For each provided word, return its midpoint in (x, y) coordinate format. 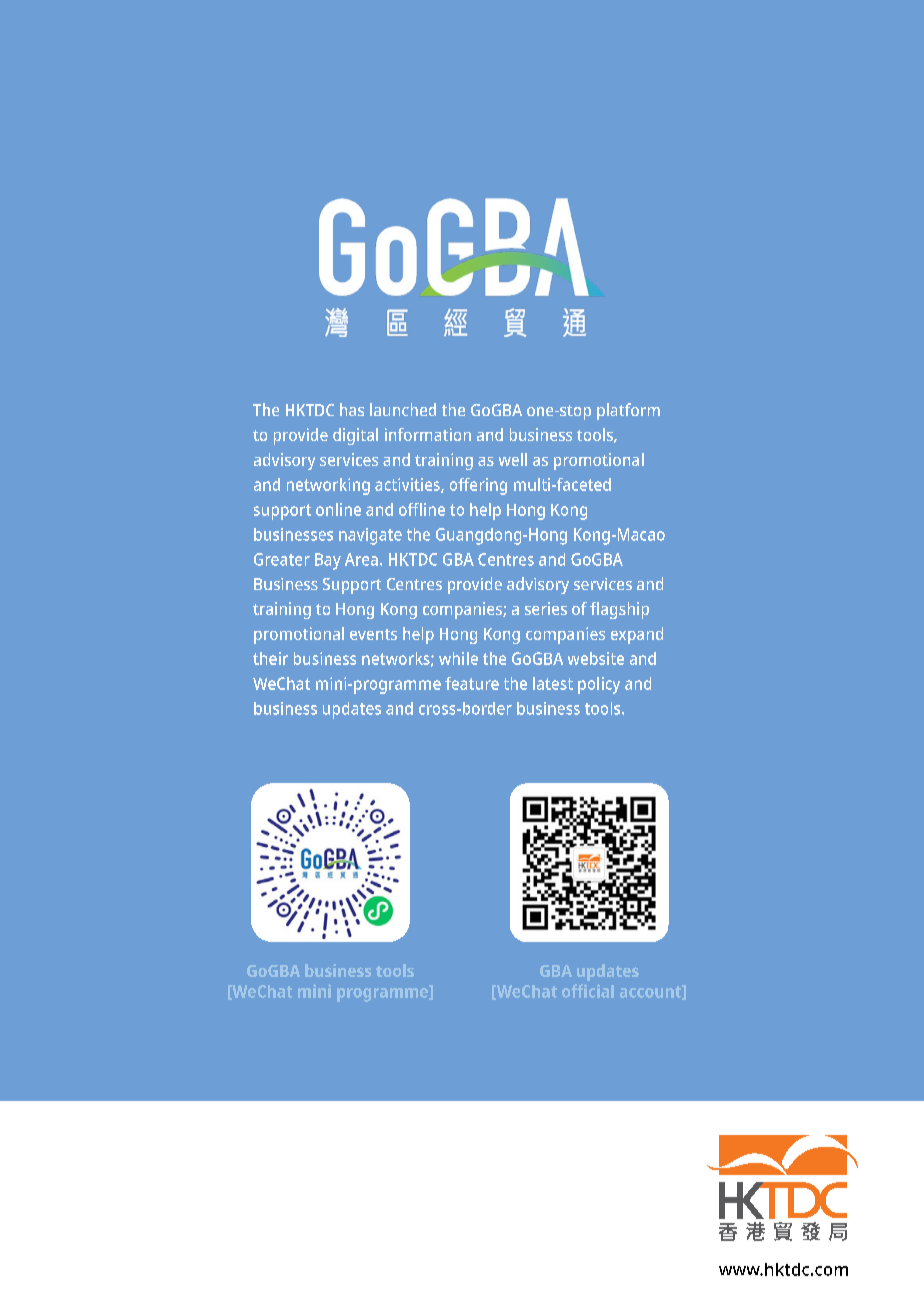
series (546, 608)
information (428, 434)
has (352, 409)
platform (628, 411)
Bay (328, 561)
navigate (370, 536)
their (270, 658)
